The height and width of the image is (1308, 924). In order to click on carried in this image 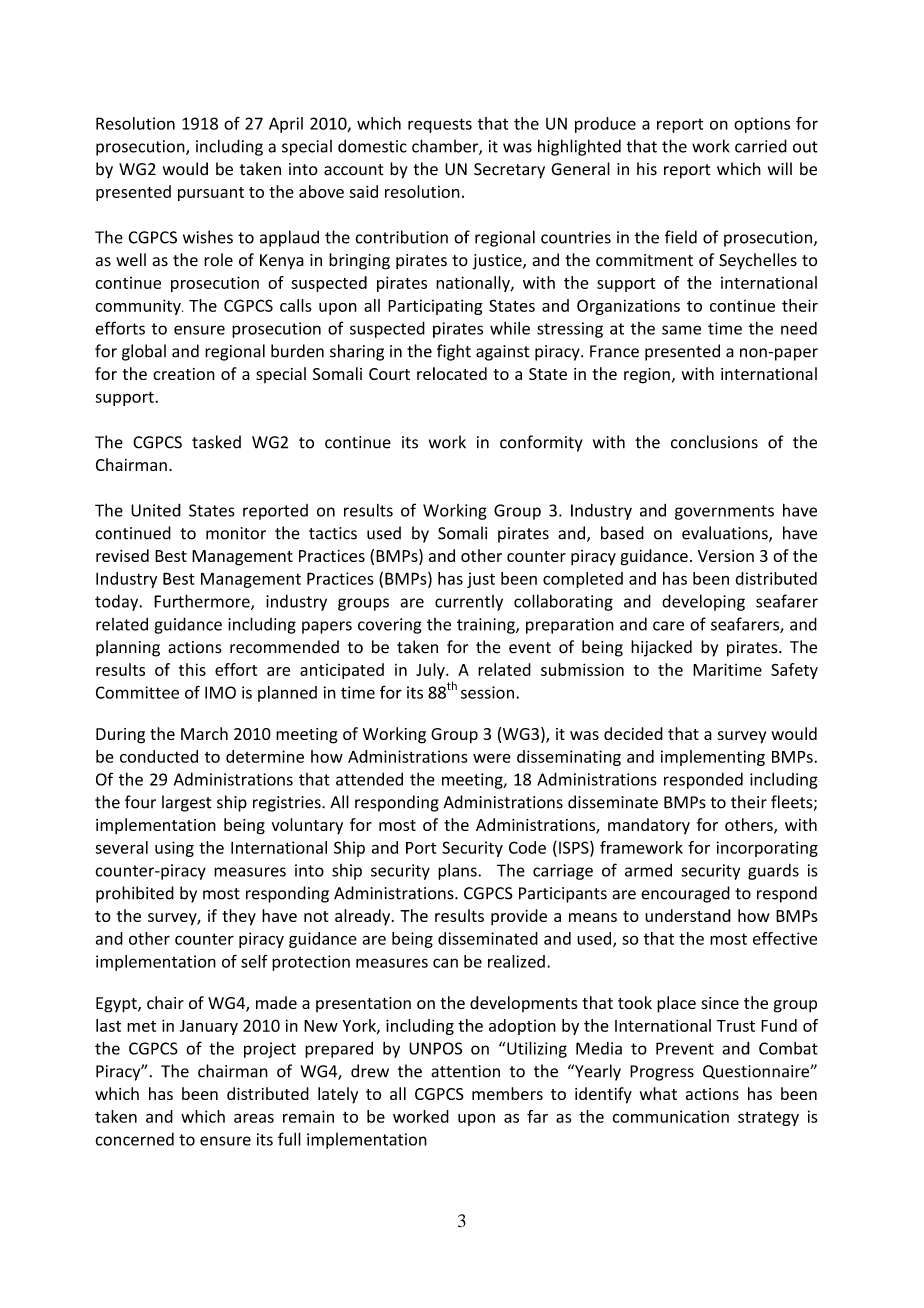, I will do `click(761, 146)`.
